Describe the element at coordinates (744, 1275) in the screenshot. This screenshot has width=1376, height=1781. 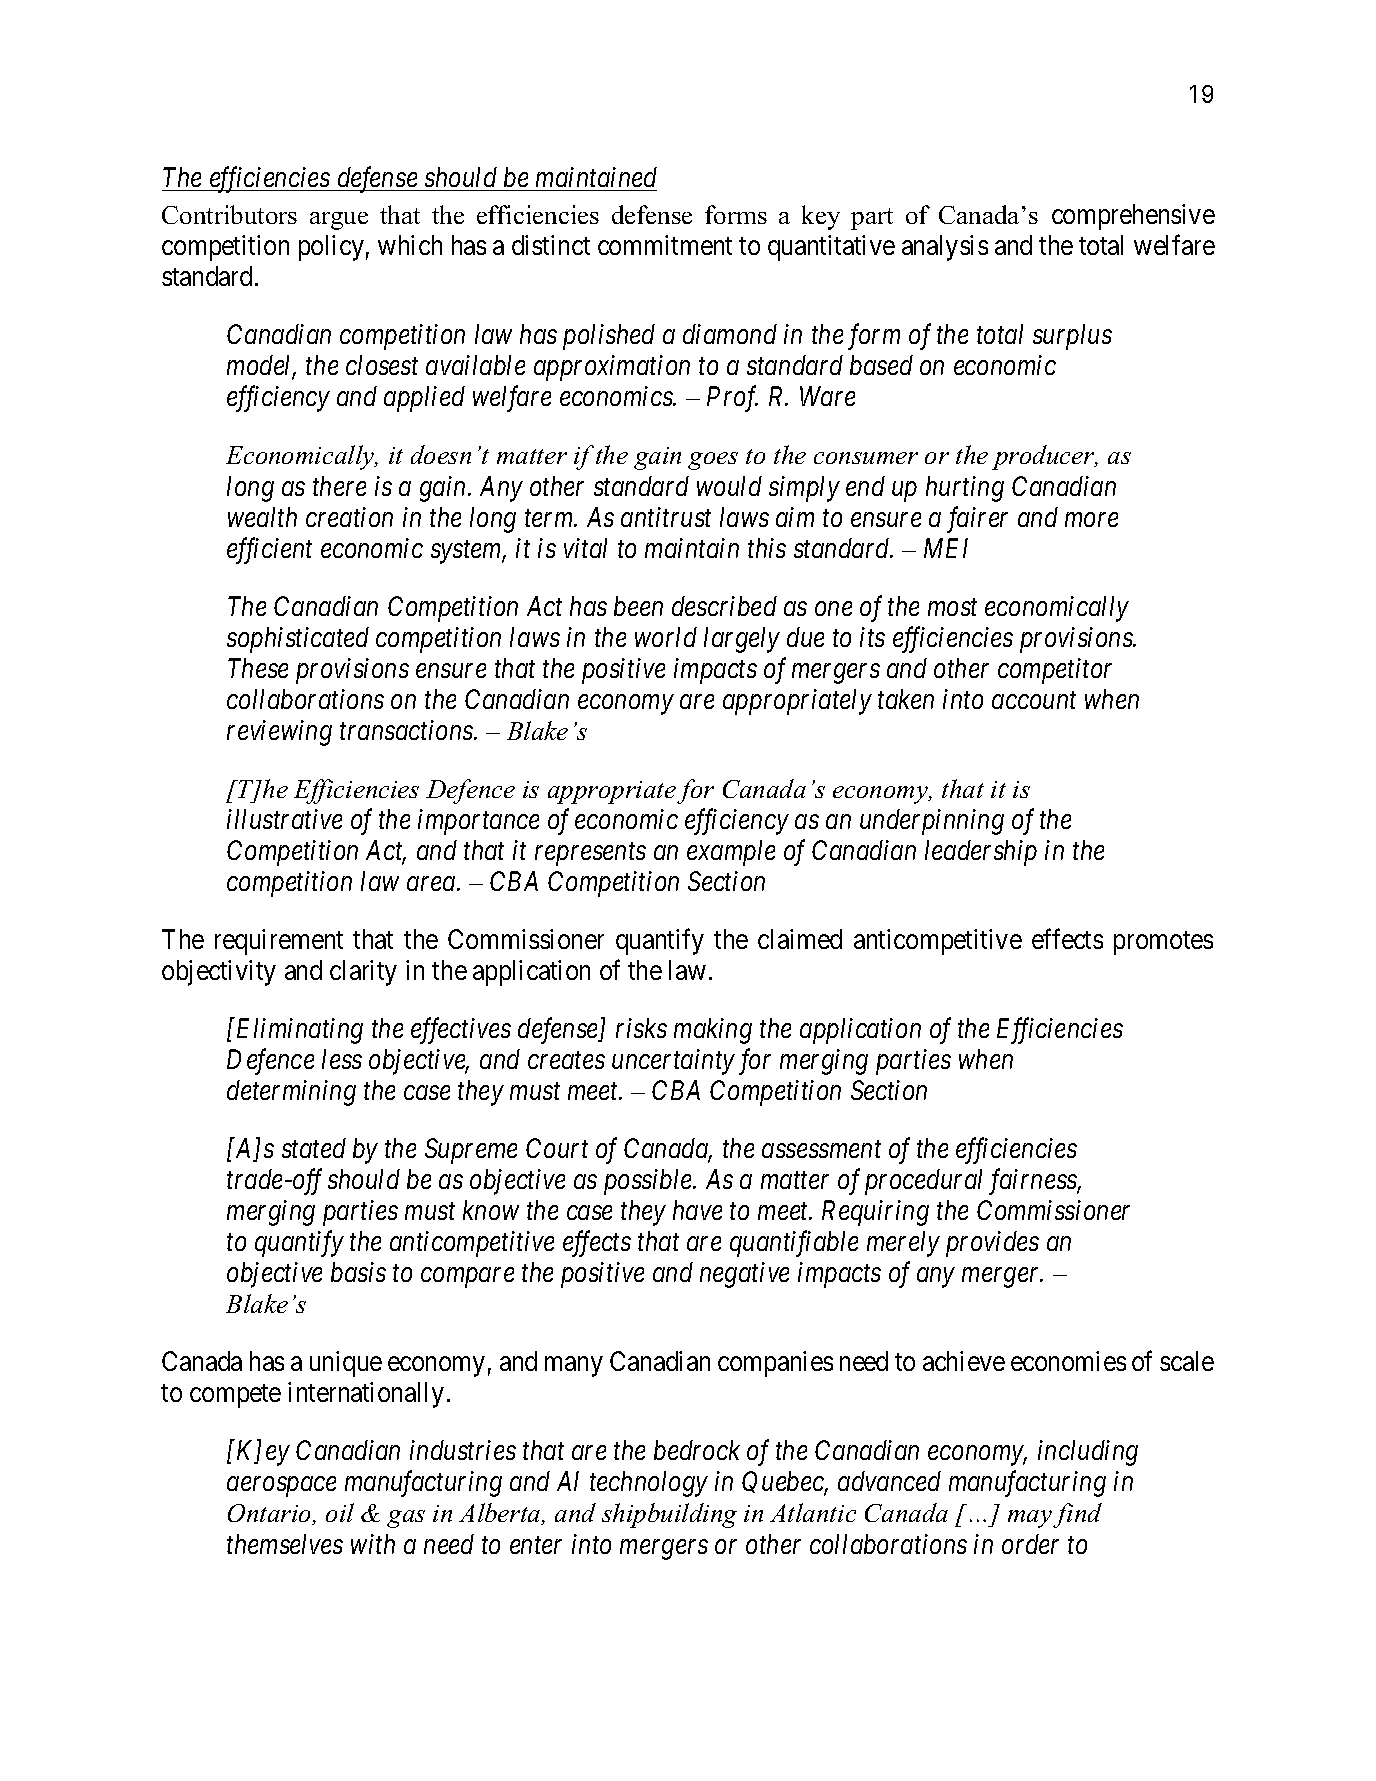
I see `negative` at that location.
